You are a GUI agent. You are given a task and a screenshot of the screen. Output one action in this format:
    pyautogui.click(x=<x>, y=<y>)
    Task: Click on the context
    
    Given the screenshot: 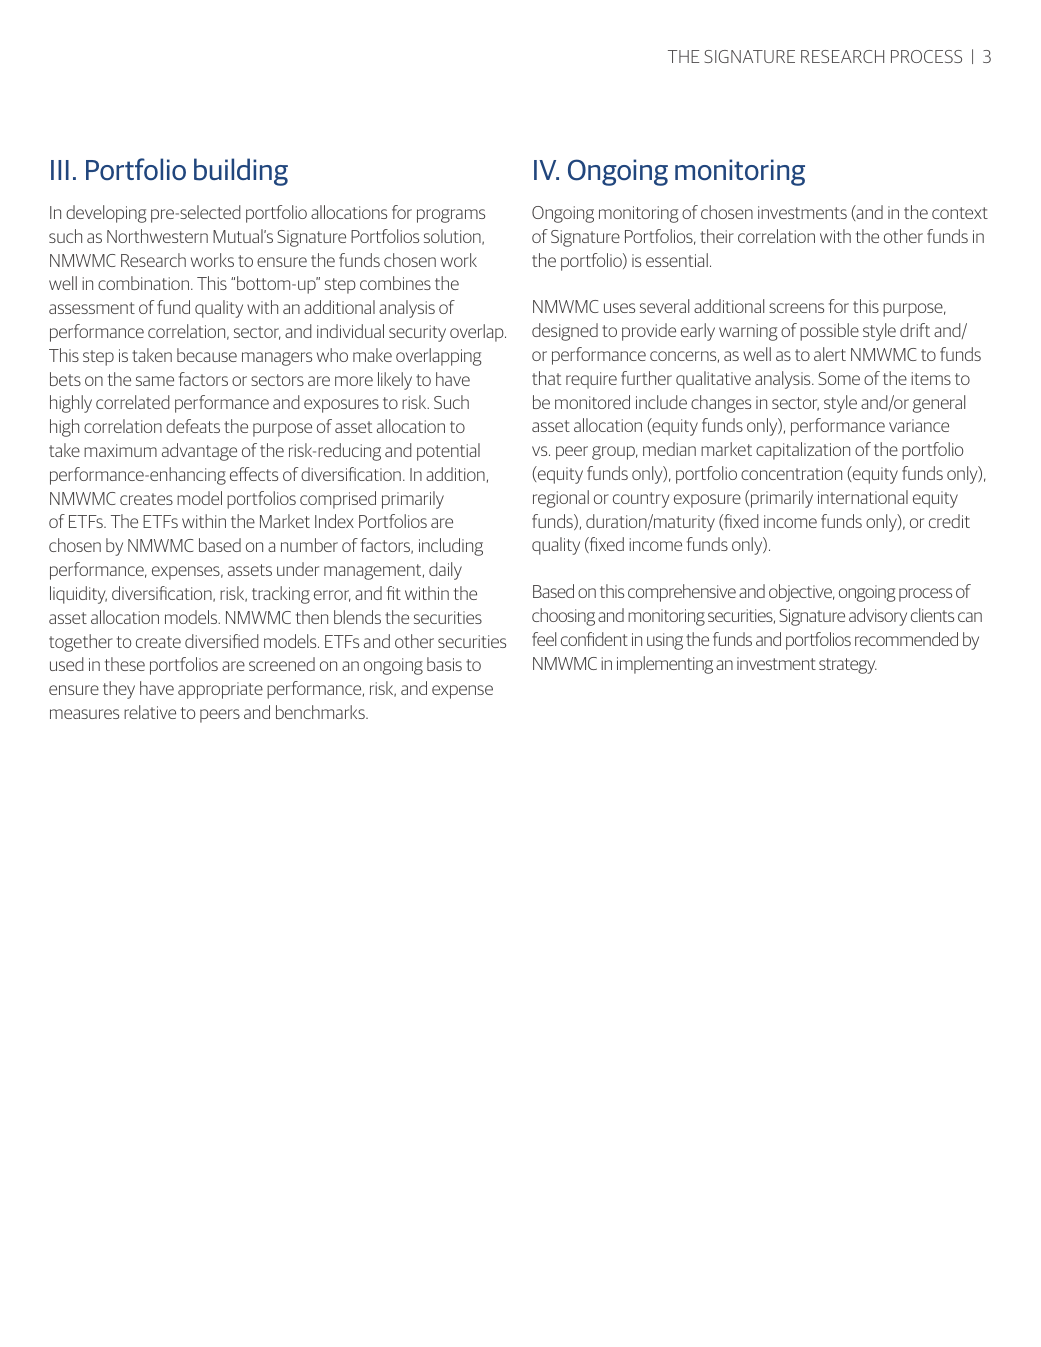 What is the action you would take?
    pyautogui.click(x=960, y=213)
